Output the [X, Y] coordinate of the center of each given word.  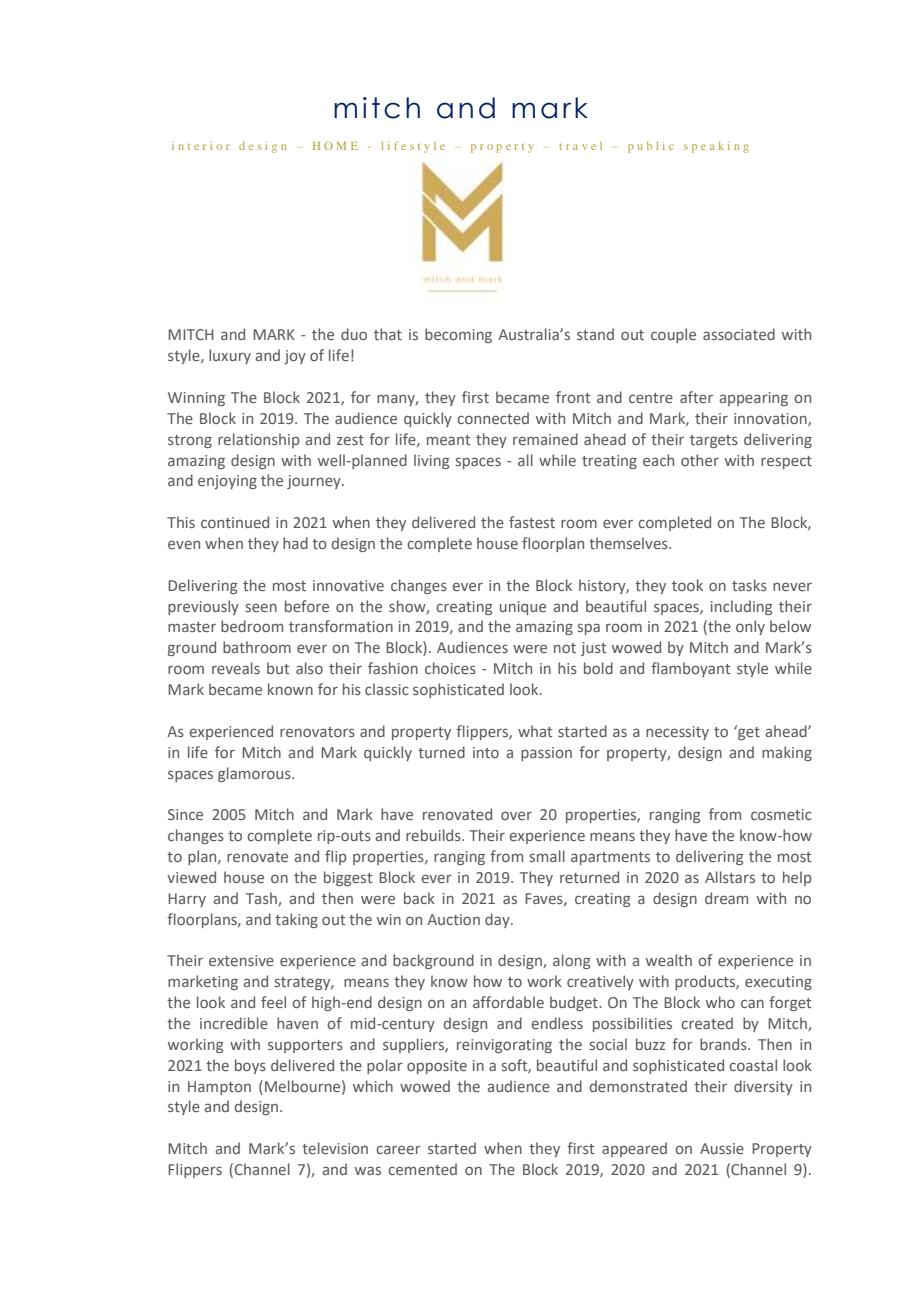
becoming [458, 335]
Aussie [722, 1148]
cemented [422, 1169]
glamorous [255, 774]
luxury [230, 356]
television [335, 1148]
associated [739, 334]
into [486, 752]
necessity [677, 733]
